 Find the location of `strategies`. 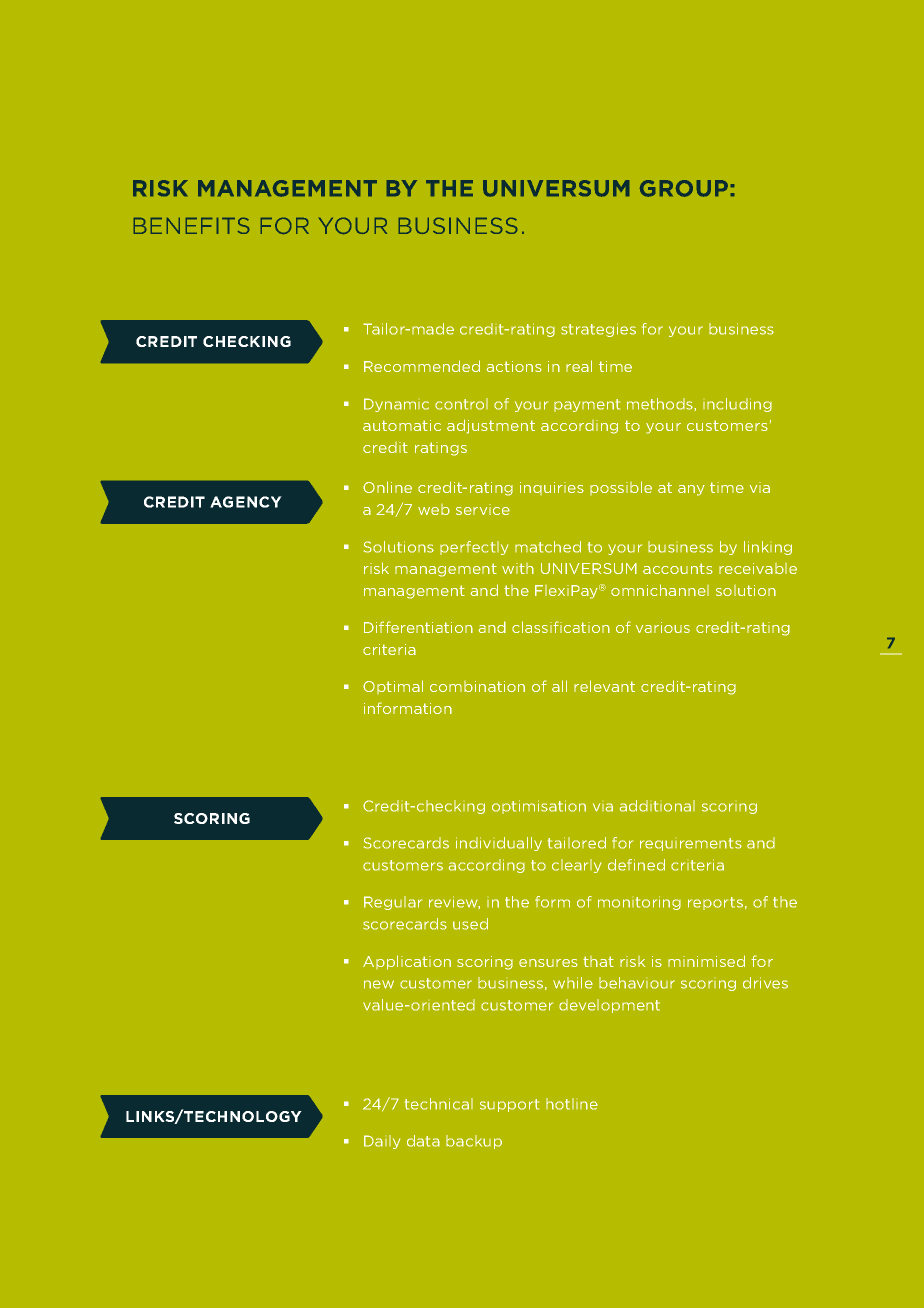

strategies is located at coordinates (598, 330).
